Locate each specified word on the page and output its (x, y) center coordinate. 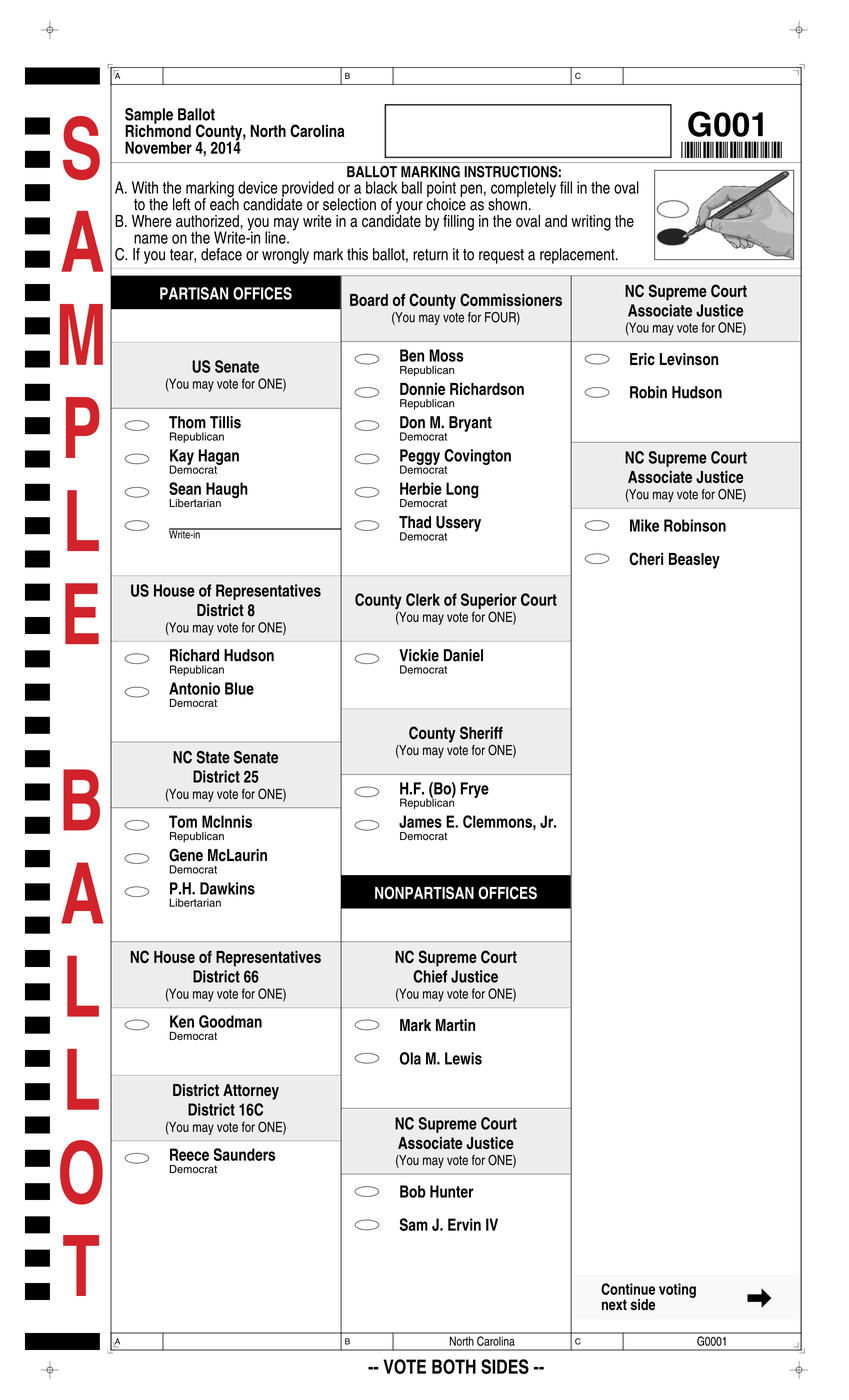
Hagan (218, 458)
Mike (644, 525)
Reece (189, 1154)
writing (591, 223)
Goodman (230, 1021)
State (213, 757)
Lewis (463, 1058)
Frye (475, 790)
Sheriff (481, 732)
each (224, 203)
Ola (410, 1058)
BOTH (454, 1366)
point (441, 190)
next (614, 1304)
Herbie (421, 488)
